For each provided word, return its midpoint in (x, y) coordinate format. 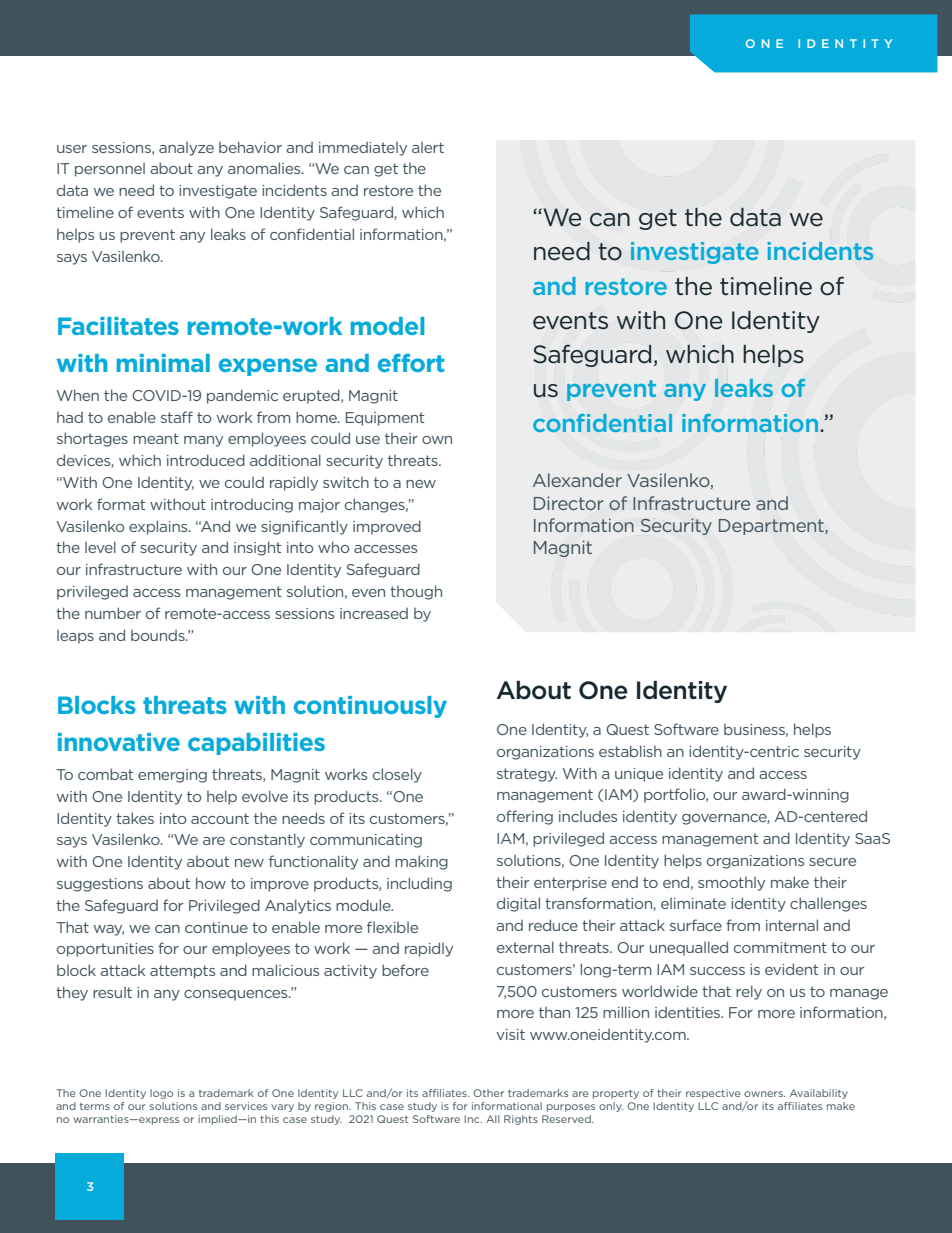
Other (488, 1093)
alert (428, 147)
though (416, 592)
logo (161, 1094)
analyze (186, 149)
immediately (363, 149)
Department (772, 527)
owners (764, 1094)
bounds (159, 635)
